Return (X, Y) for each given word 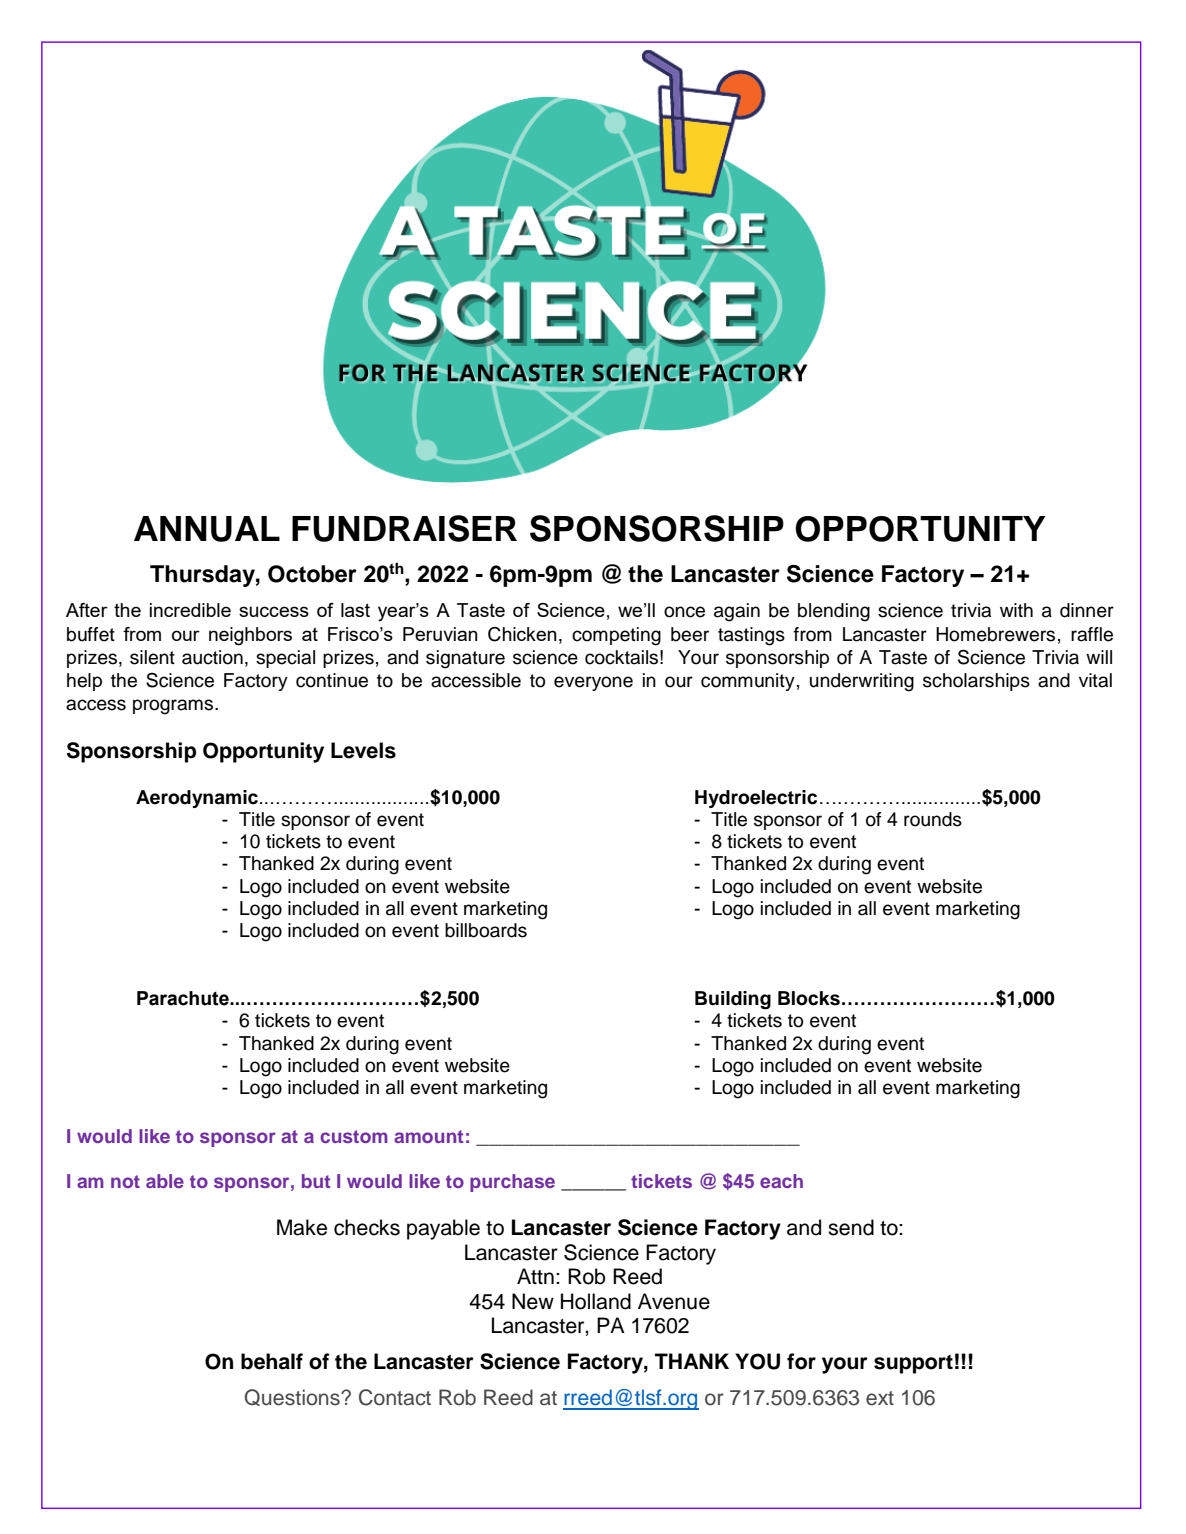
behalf (272, 1361)
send (851, 1227)
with (1016, 610)
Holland (596, 1301)
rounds (933, 819)
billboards (486, 930)
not (125, 1181)
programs (174, 707)
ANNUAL (207, 529)
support (913, 1364)
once (684, 612)
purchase (512, 1183)
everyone (593, 683)
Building (733, 1000)
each (781, 1181)
